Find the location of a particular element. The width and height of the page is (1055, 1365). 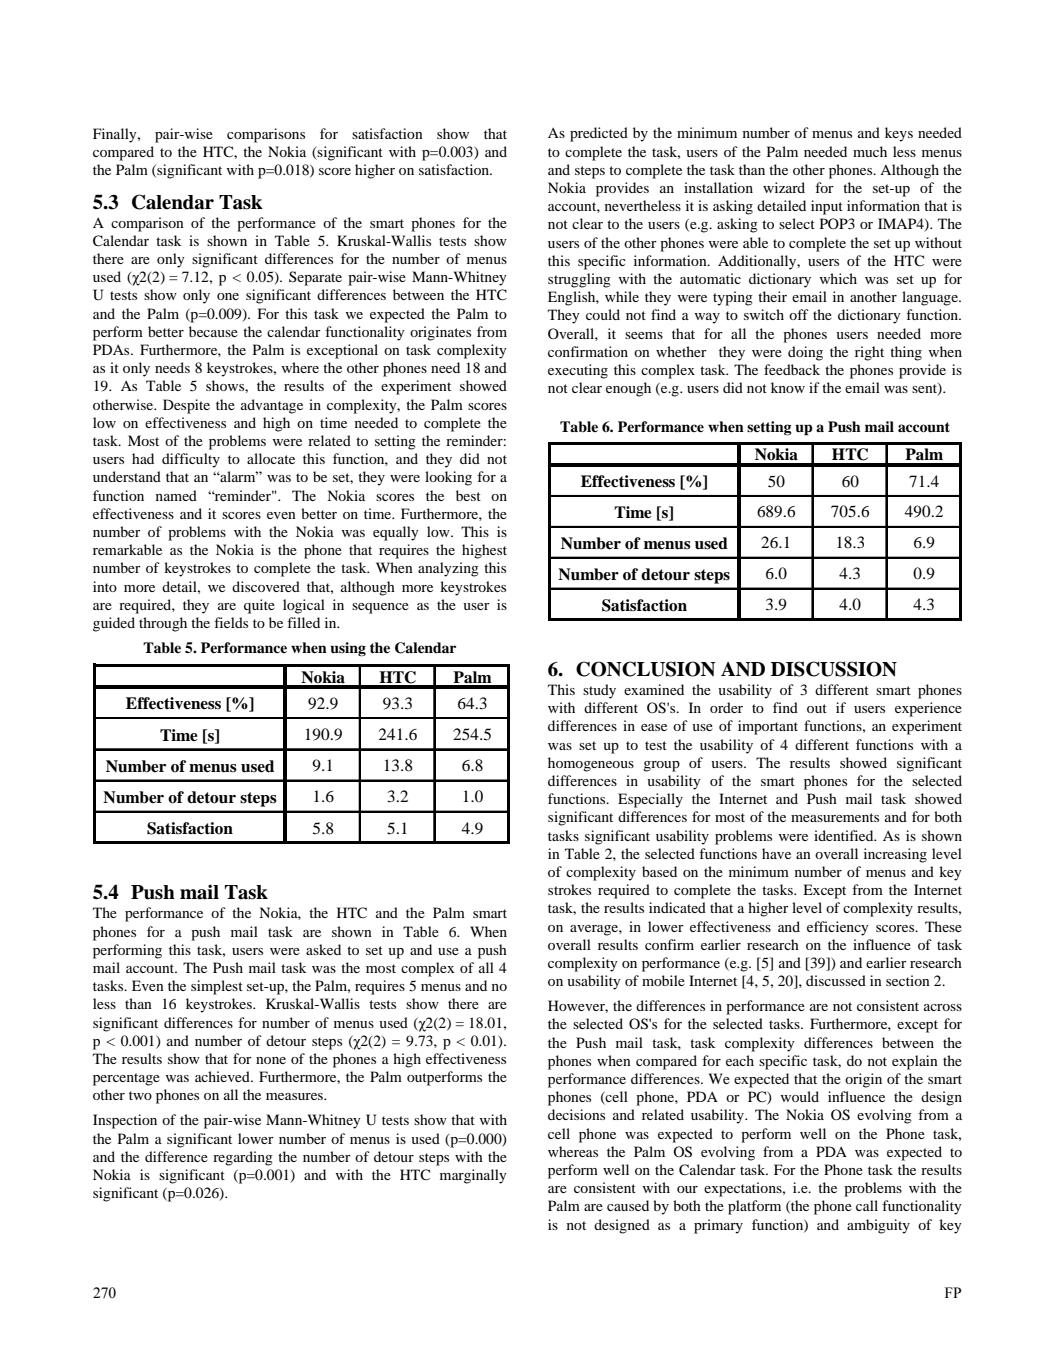

simplest is located at coordinates (217, 987).
